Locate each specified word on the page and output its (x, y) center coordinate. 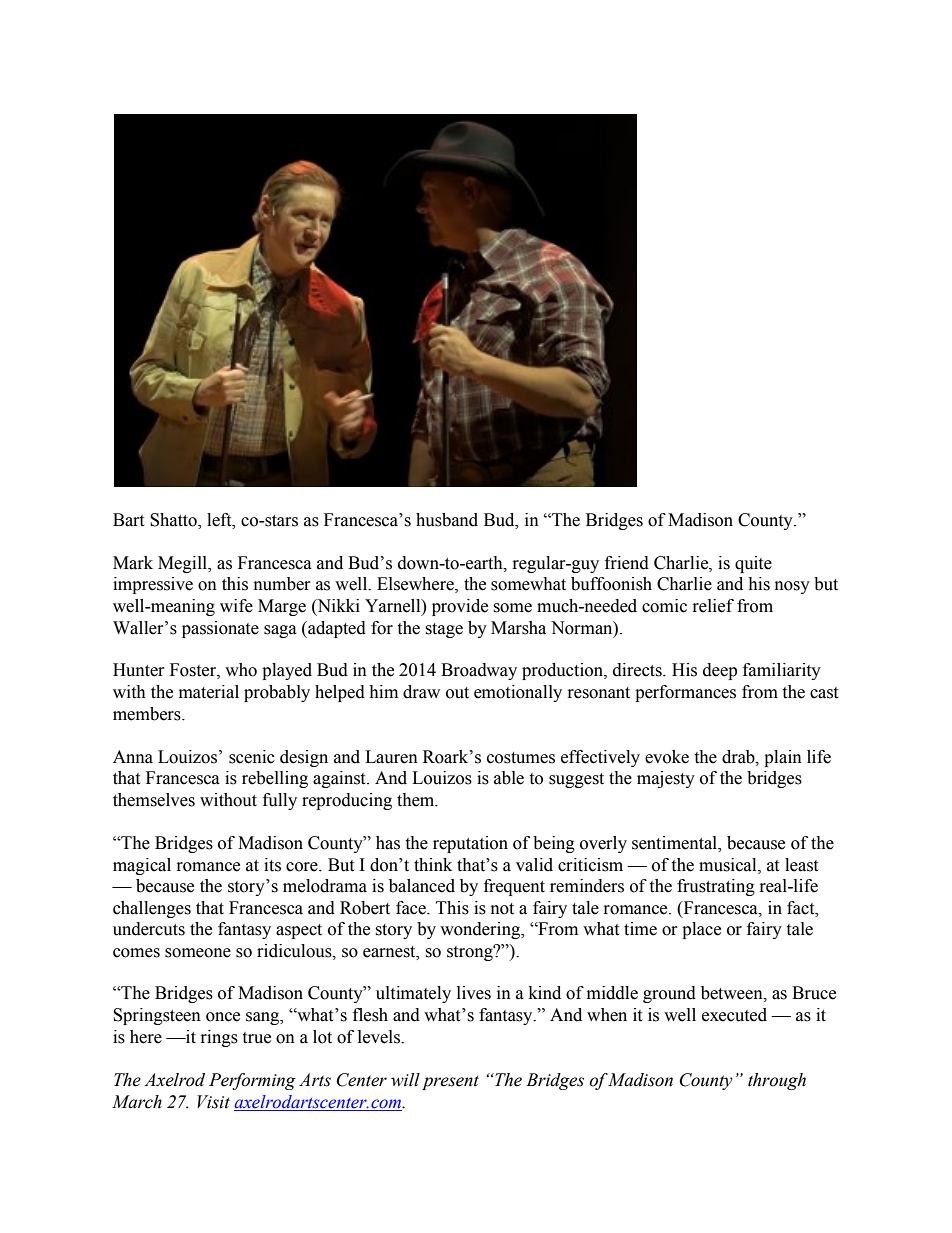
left (220, 520)
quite (753, 564)
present (450, 1082)
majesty (666, 779)
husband (447, 520)
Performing (252, 1081)
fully (280, 801)
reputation (470, 844)
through (777, 1081)
